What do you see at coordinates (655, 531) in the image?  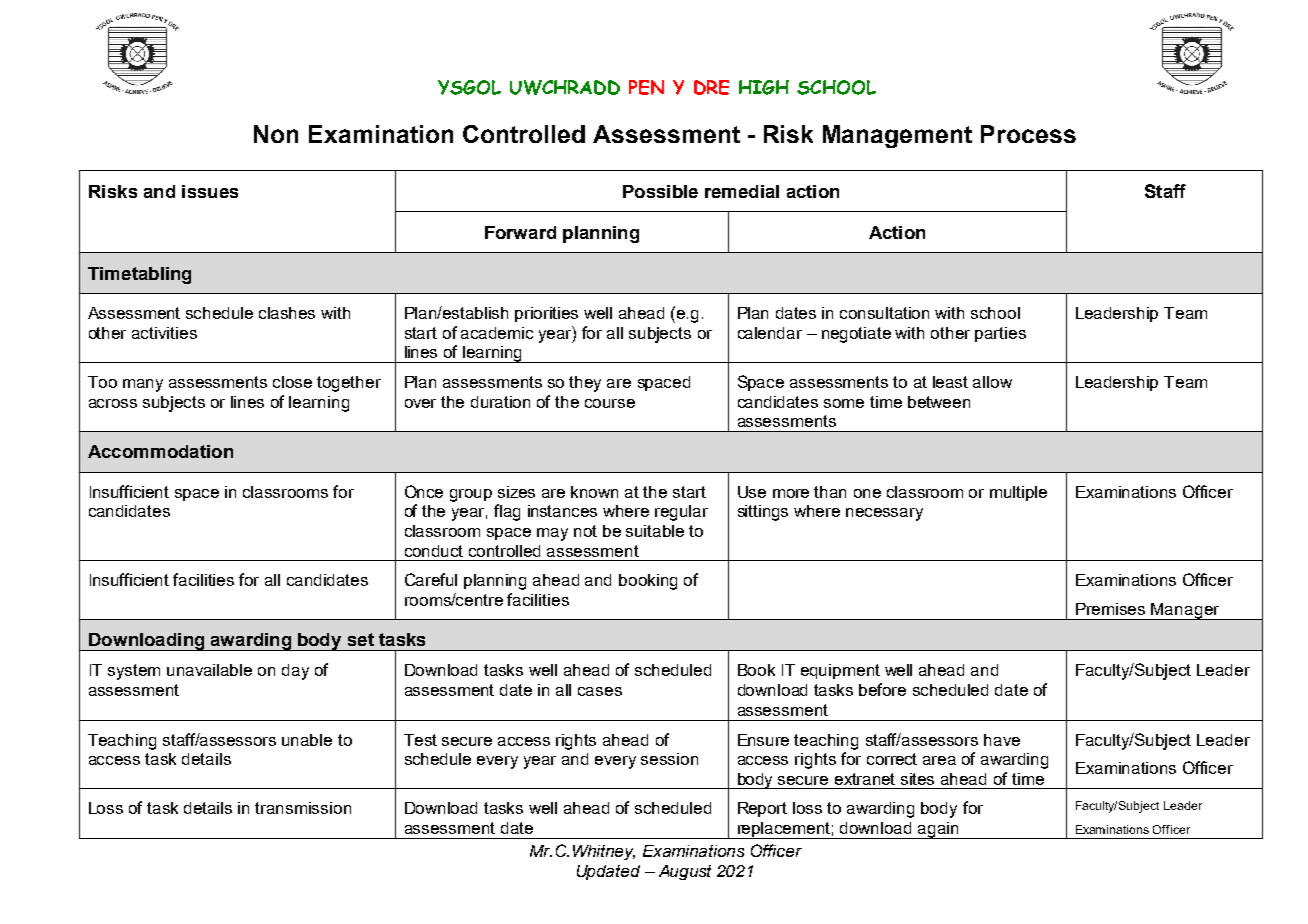 I see `suitable` at bounding box center [655, 531].
